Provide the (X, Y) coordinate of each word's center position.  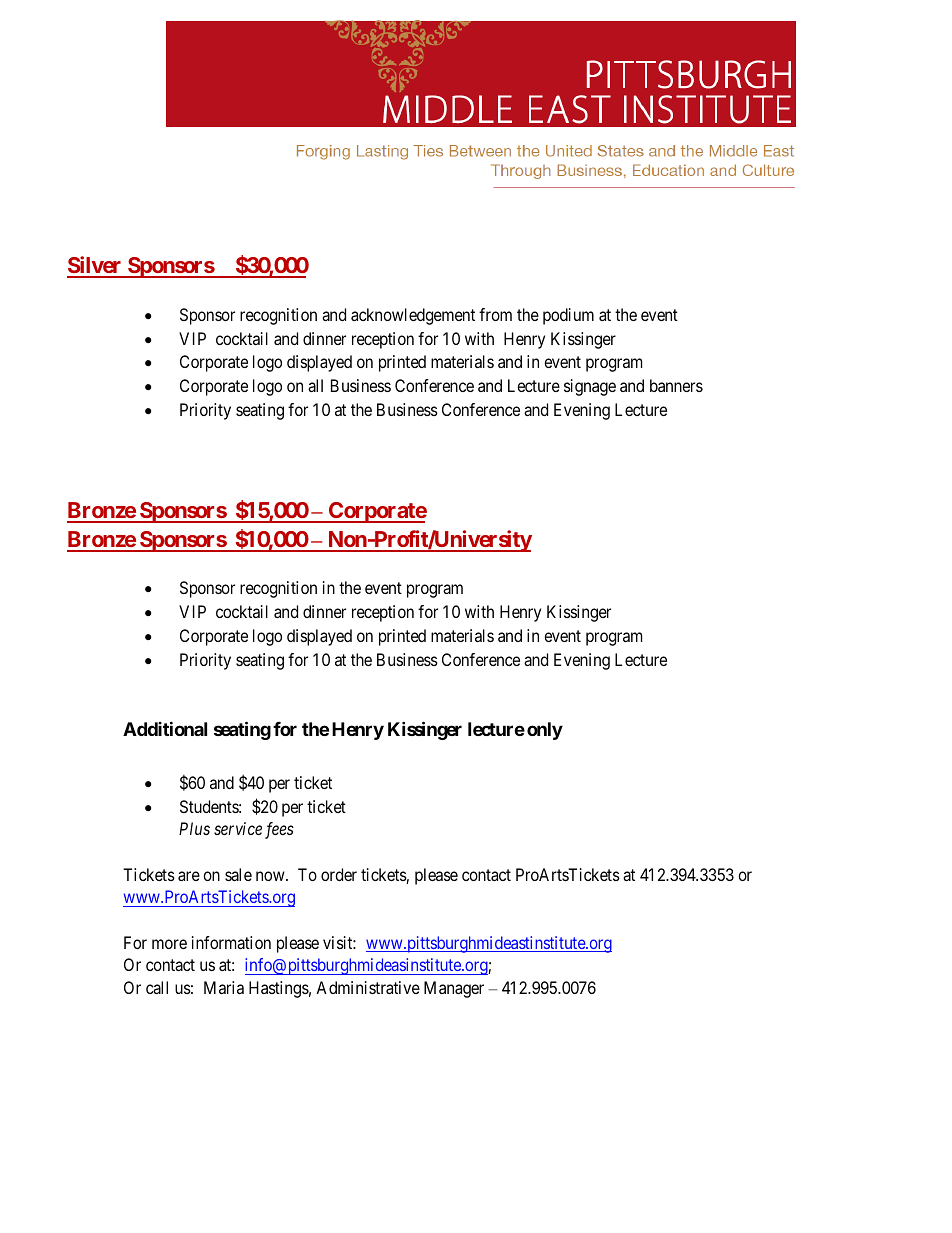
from (495, 314)
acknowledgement (413, 316)
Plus (194, 828)
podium (568, 316)
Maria (224, 987)
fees (279, 830)
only (545, 731)
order (339, 874)
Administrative (368, 987)
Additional (165, 728)
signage (590, 387)
